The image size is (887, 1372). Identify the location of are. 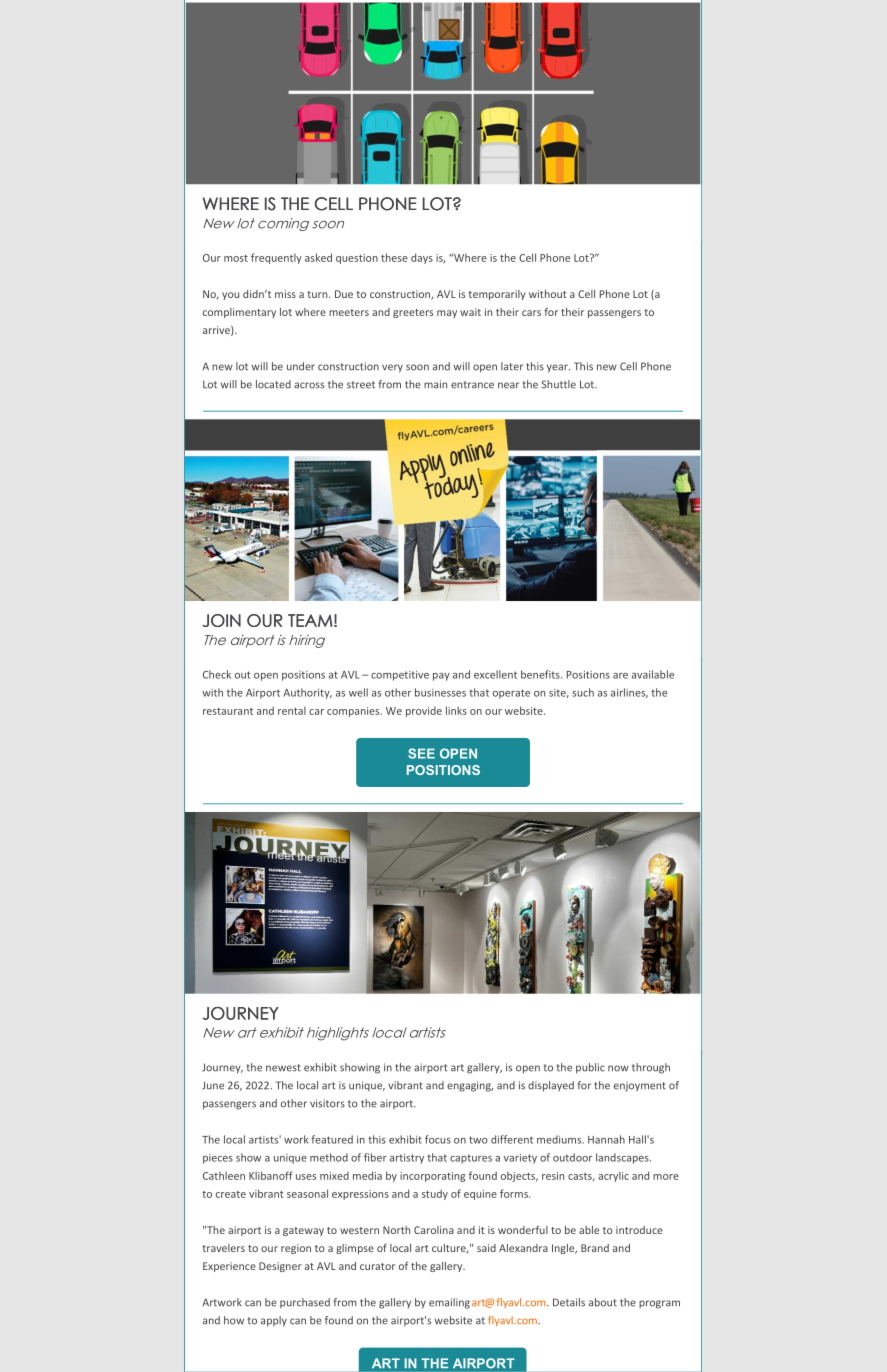
(620, 676).
